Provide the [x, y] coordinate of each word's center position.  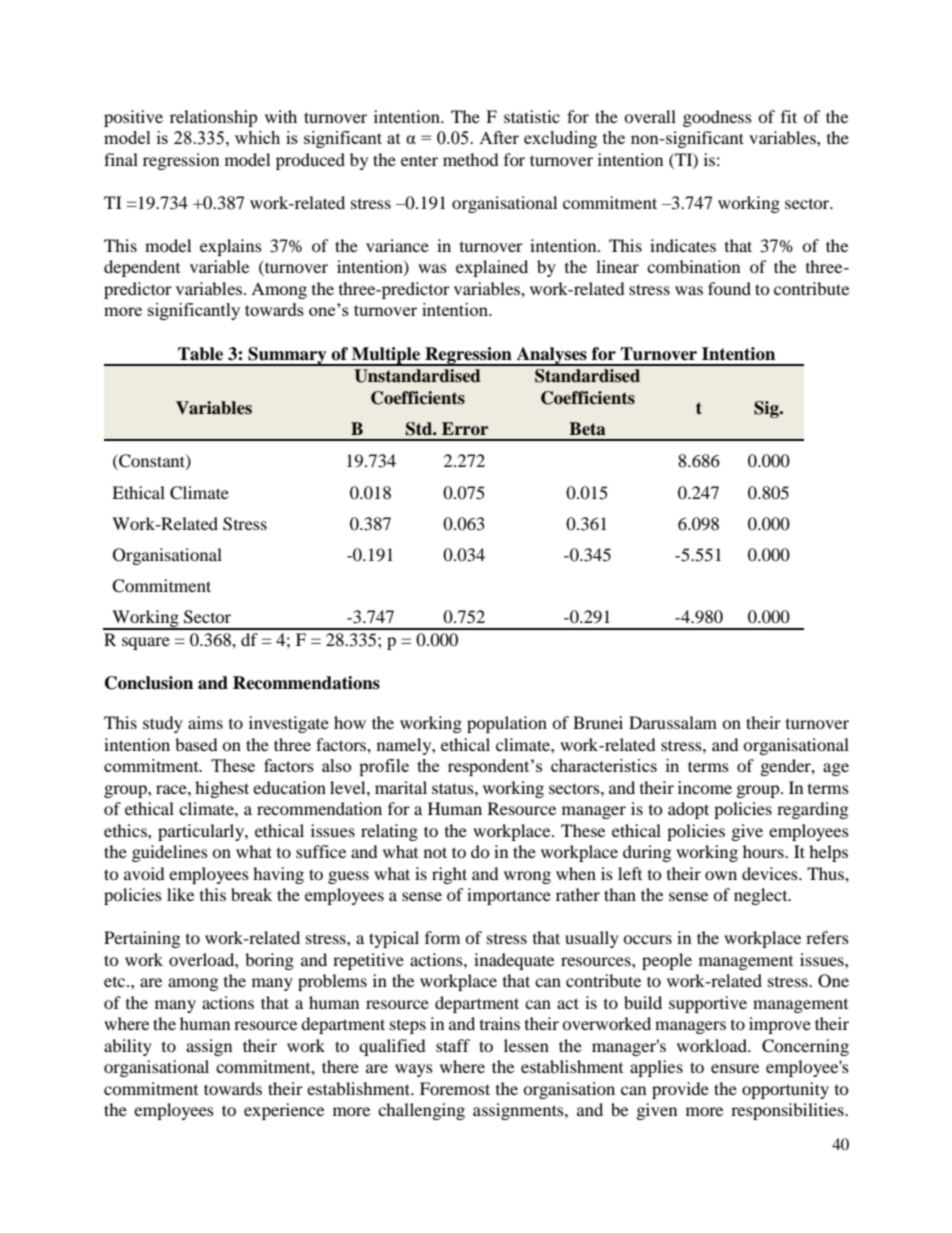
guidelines [170, 853]
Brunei [598, 722]
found [729, 288]
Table [200, 354]
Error [465, 429]
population [507, 724]
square [146, 643]
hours [764, 851]
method [471, 159]
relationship [214, 118]
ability [128, 1047]
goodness [717, 118]
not [435, 852]
